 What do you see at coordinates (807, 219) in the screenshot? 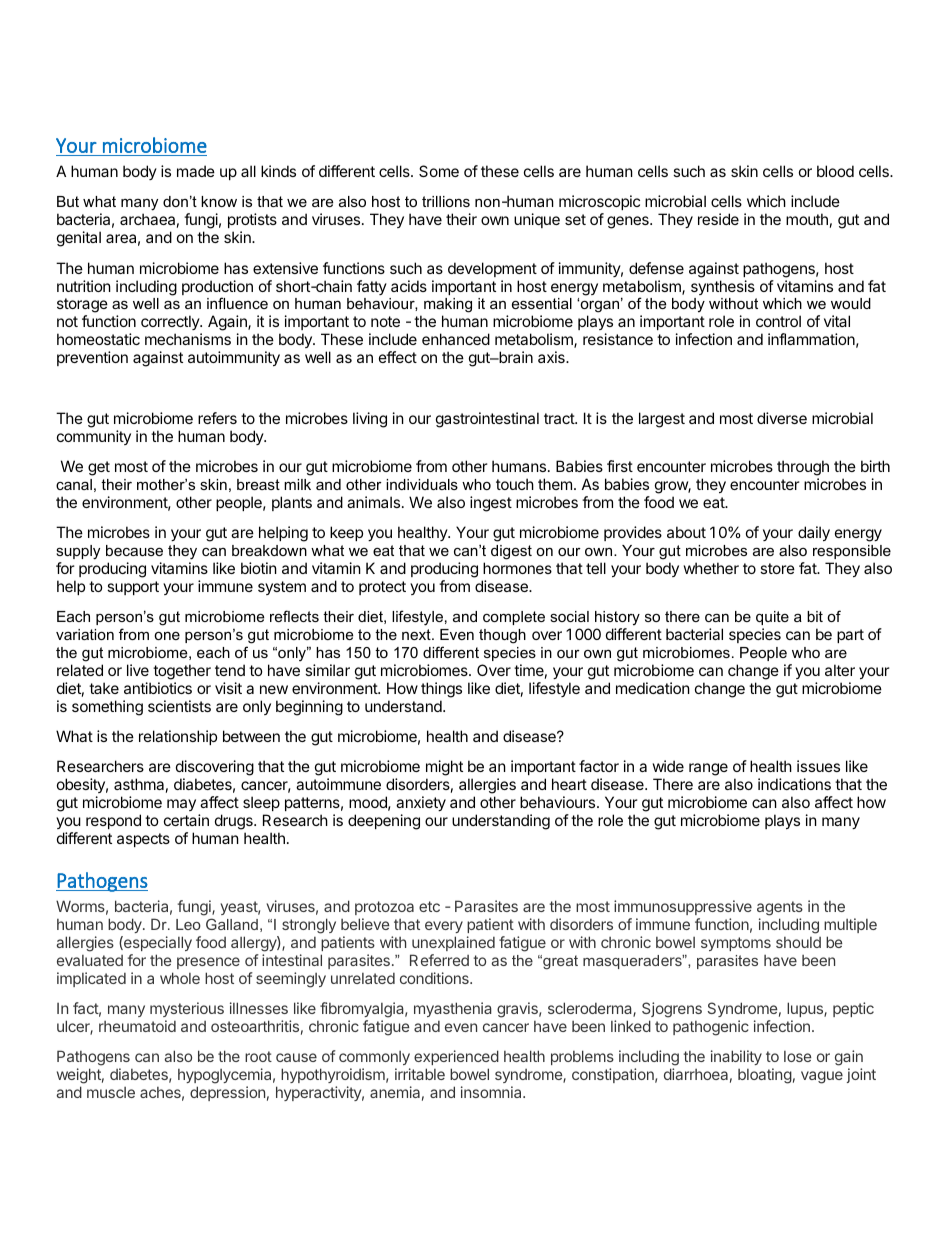
I see `mouth` at bounding box center [807, 219].
